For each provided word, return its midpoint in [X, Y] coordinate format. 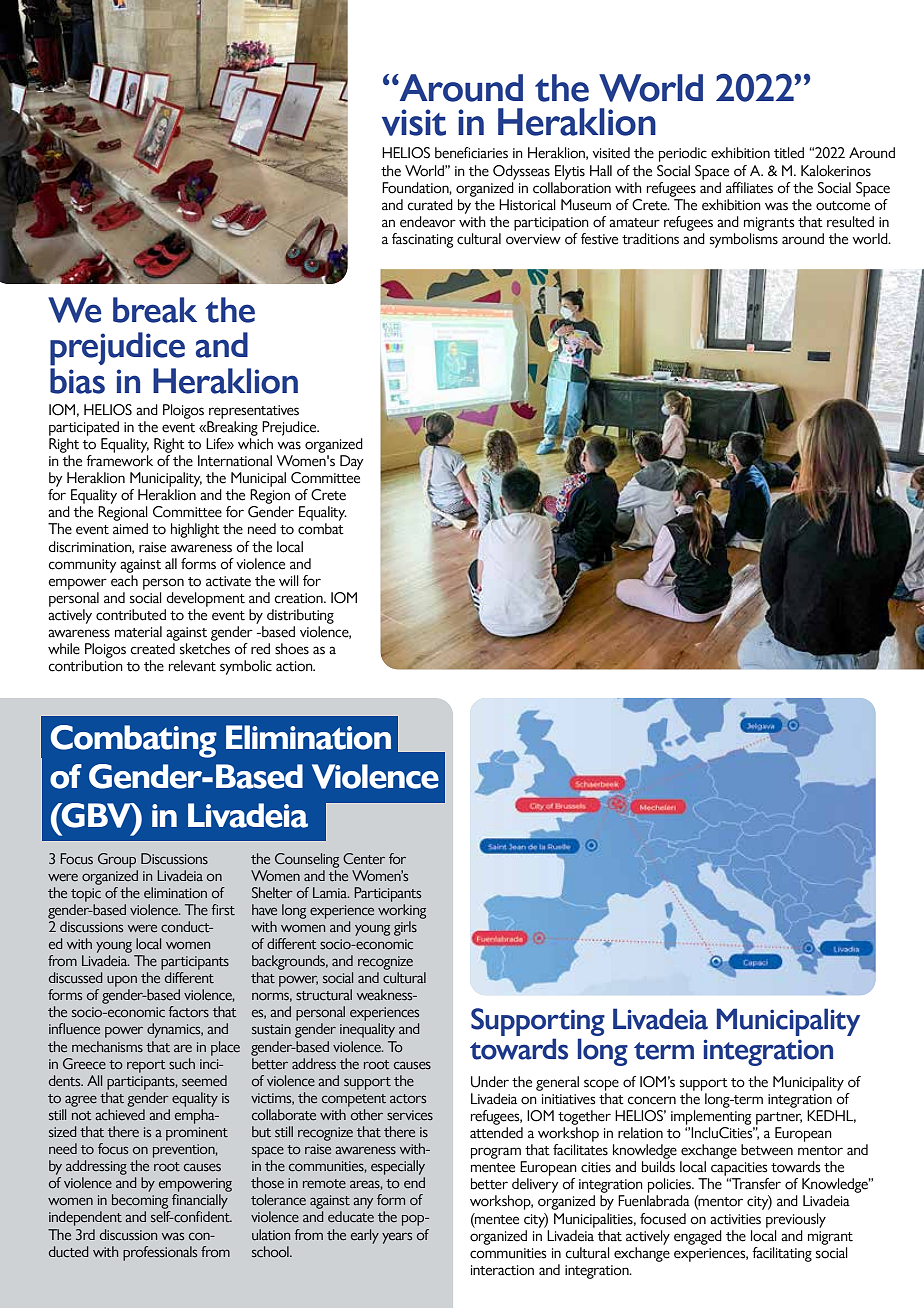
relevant [192, 666]
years [397, 1238]
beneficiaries [471, 153]
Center [364, 859]
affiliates [749, 188]
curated [430, 205]
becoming [140, 1201]
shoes [292, 649]
